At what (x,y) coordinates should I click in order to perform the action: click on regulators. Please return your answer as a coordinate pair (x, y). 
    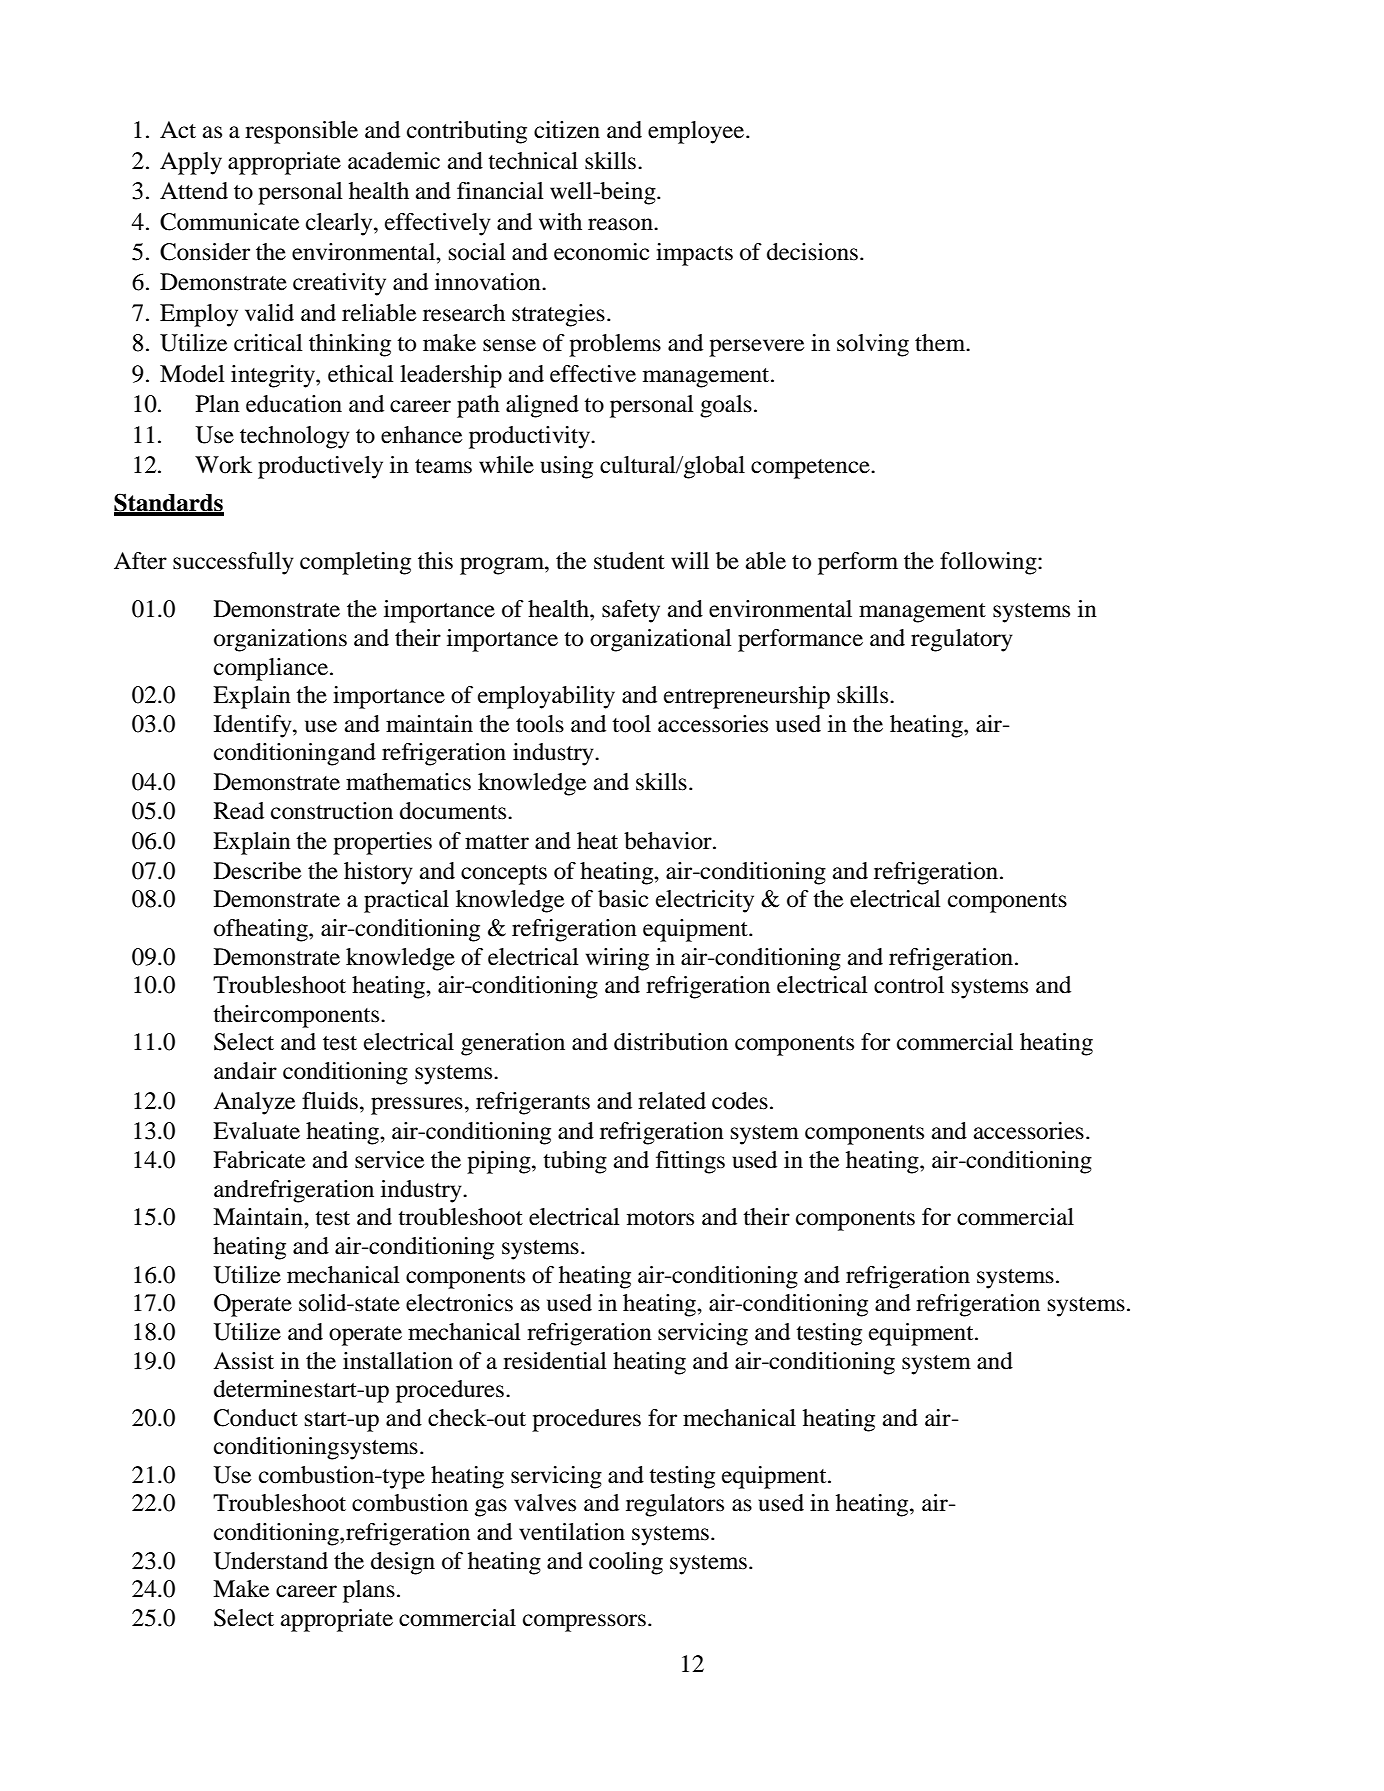
    Looking at the image, I should click on (675, 1505).
